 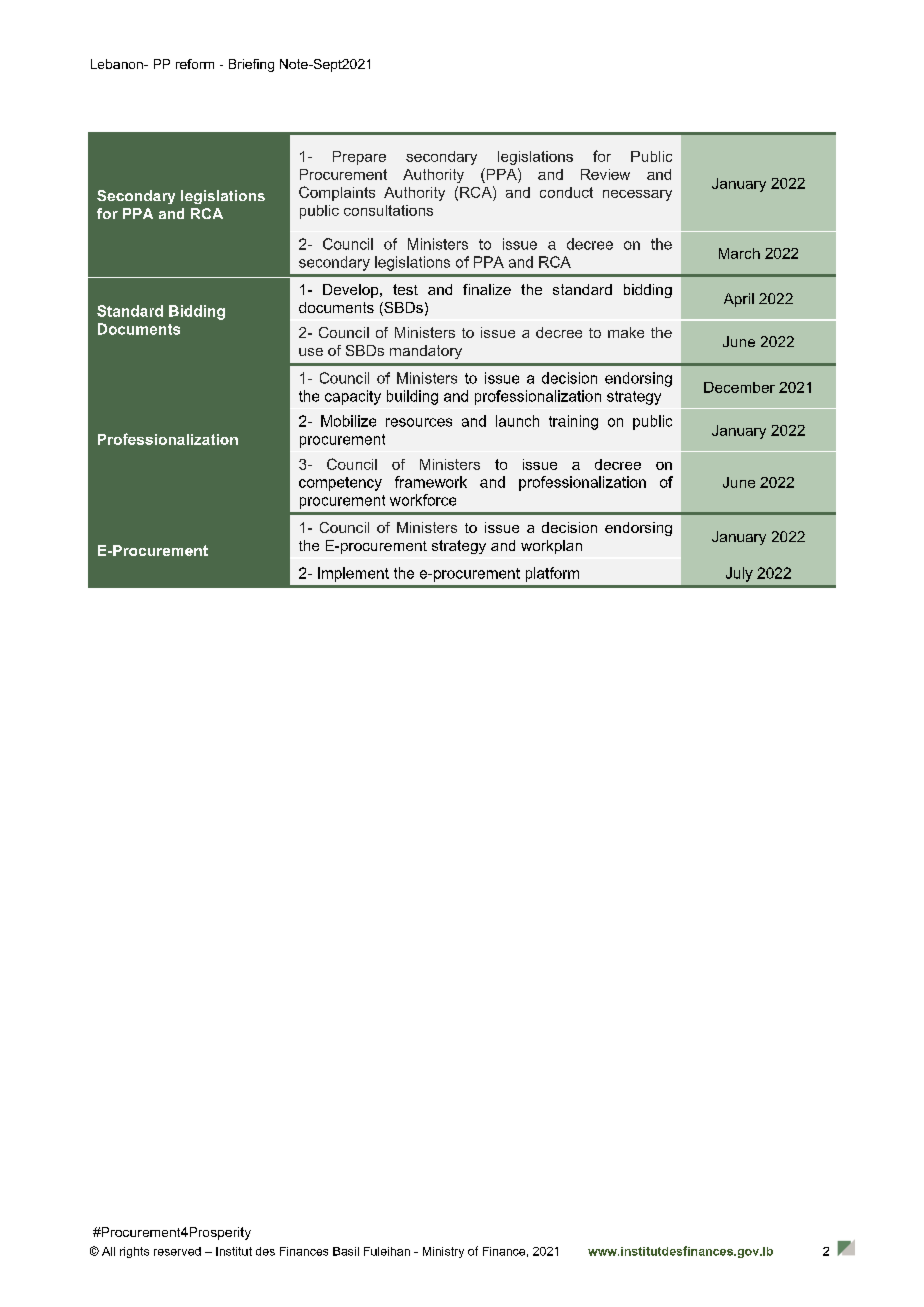 What do you see at coordinates (340, 484) in the image?
I see `competency` at bounding box center [340, 484].
